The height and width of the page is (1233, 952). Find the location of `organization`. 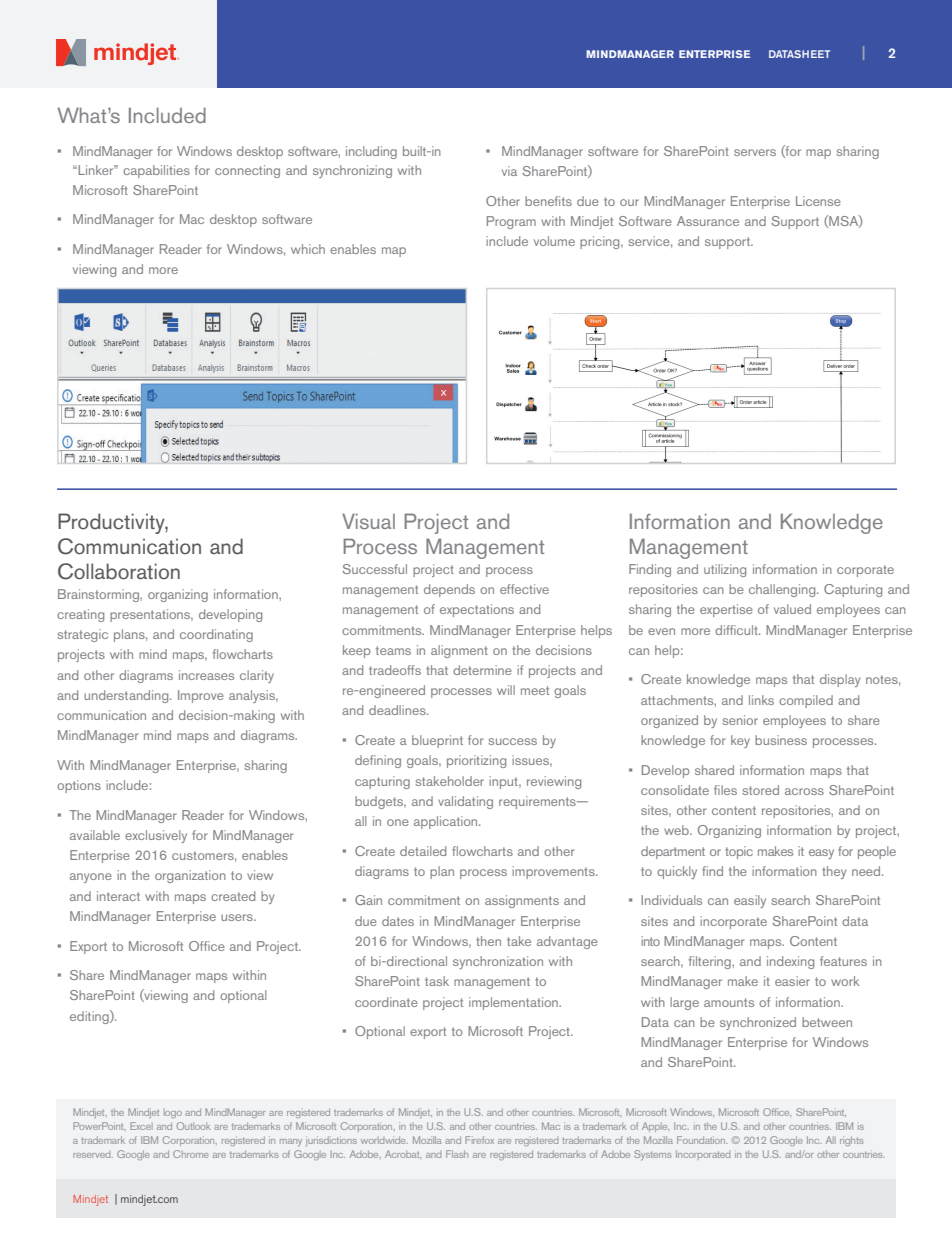

organization is located at coordinates (190, 876).
